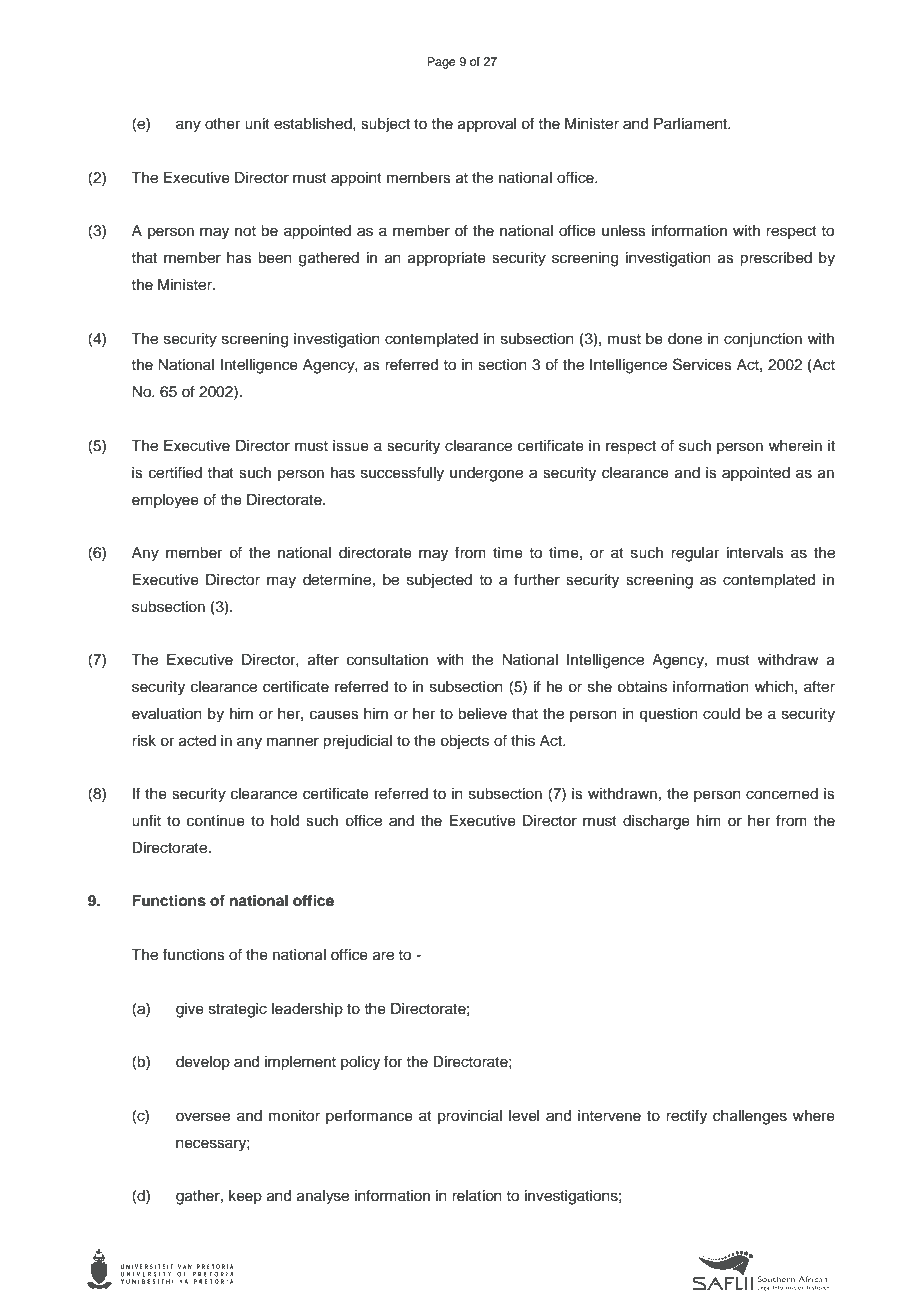  Describe the element at coordinates (167, 714) in the page. I see `evaluation` at that location.
